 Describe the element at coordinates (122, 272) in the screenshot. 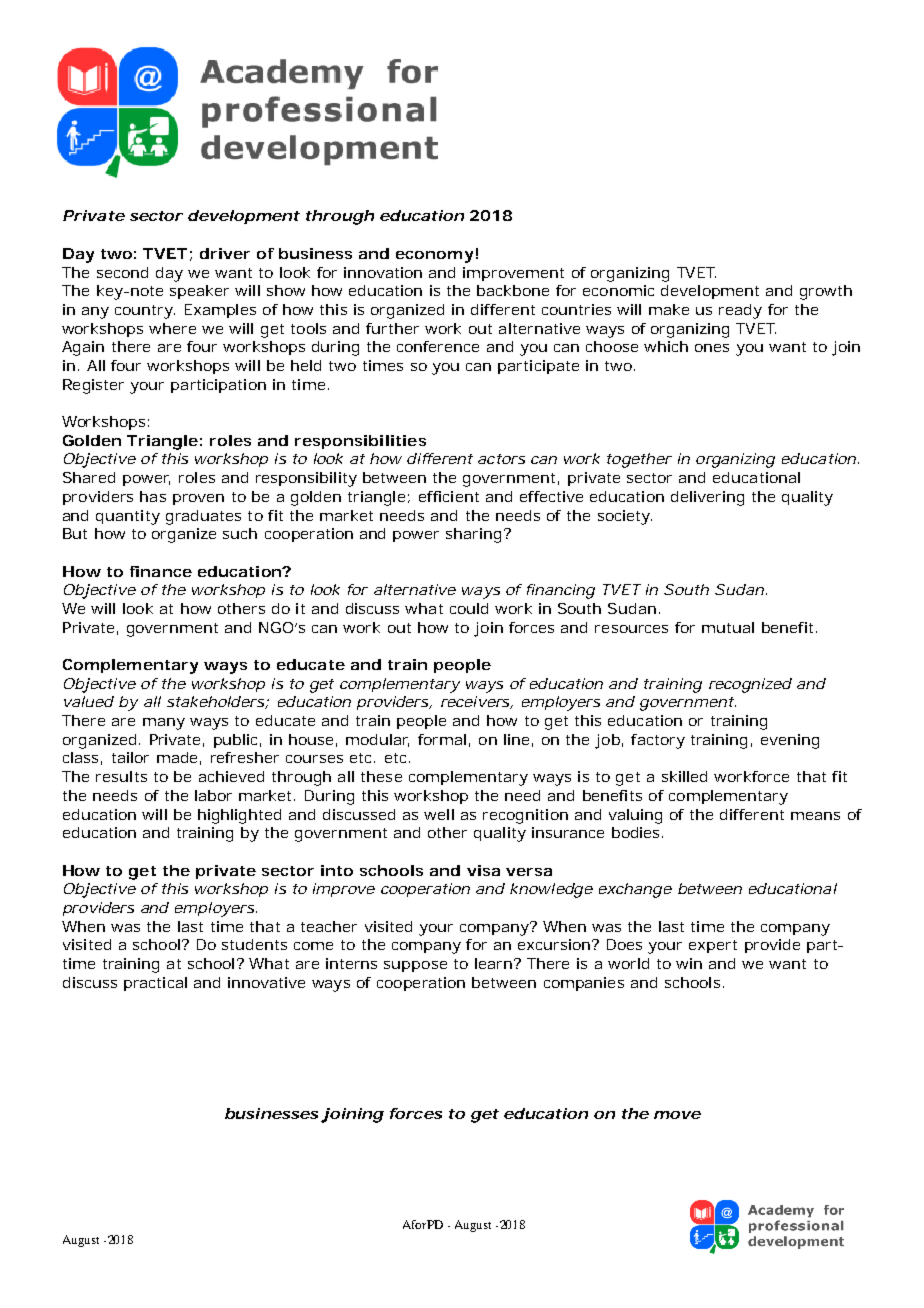

I see `second` at that location.
